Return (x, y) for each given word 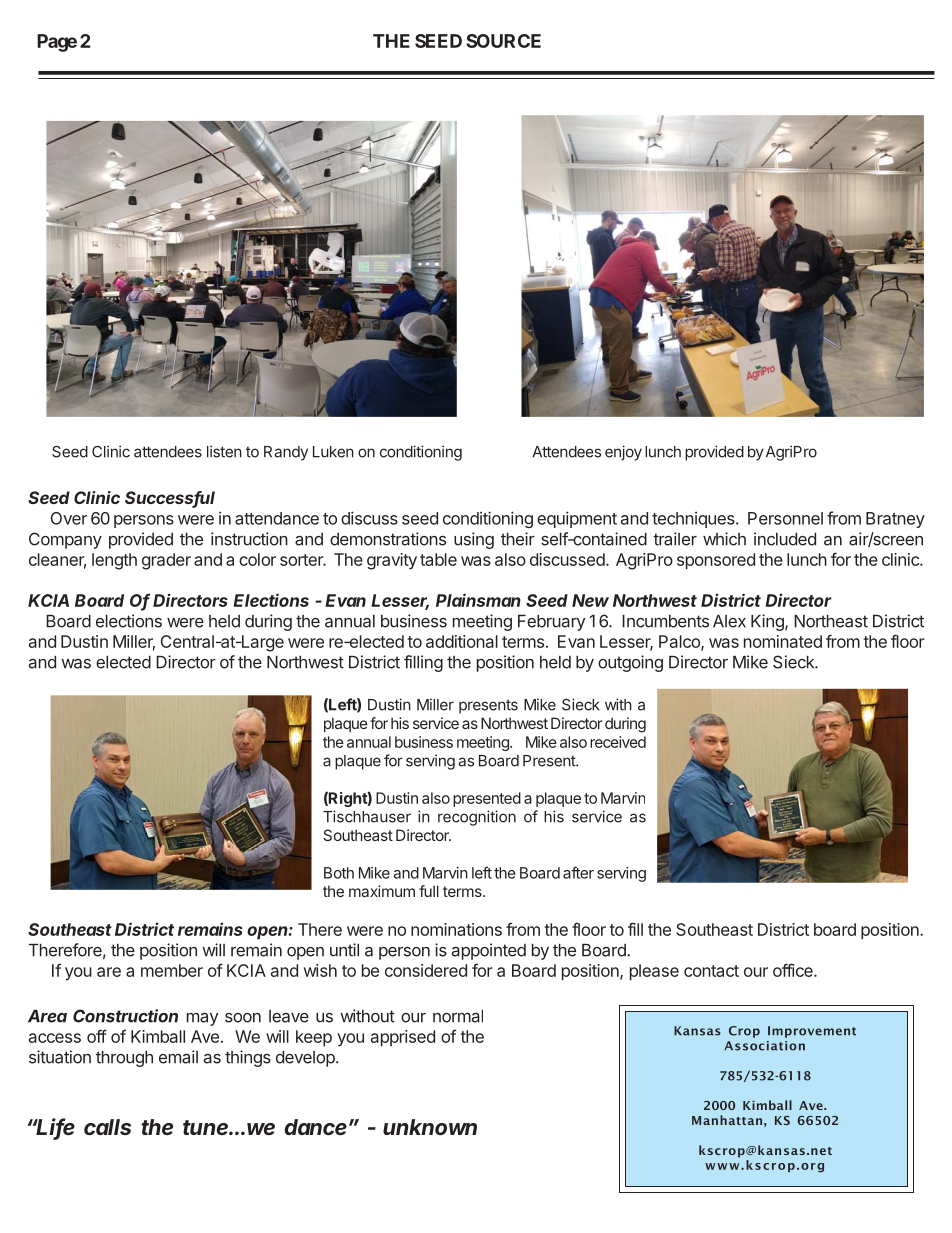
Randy (286, 453)
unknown (430, 1127)
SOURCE (503, 41)
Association (764, 1046)
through (124, 1059)
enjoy (623, 453)
